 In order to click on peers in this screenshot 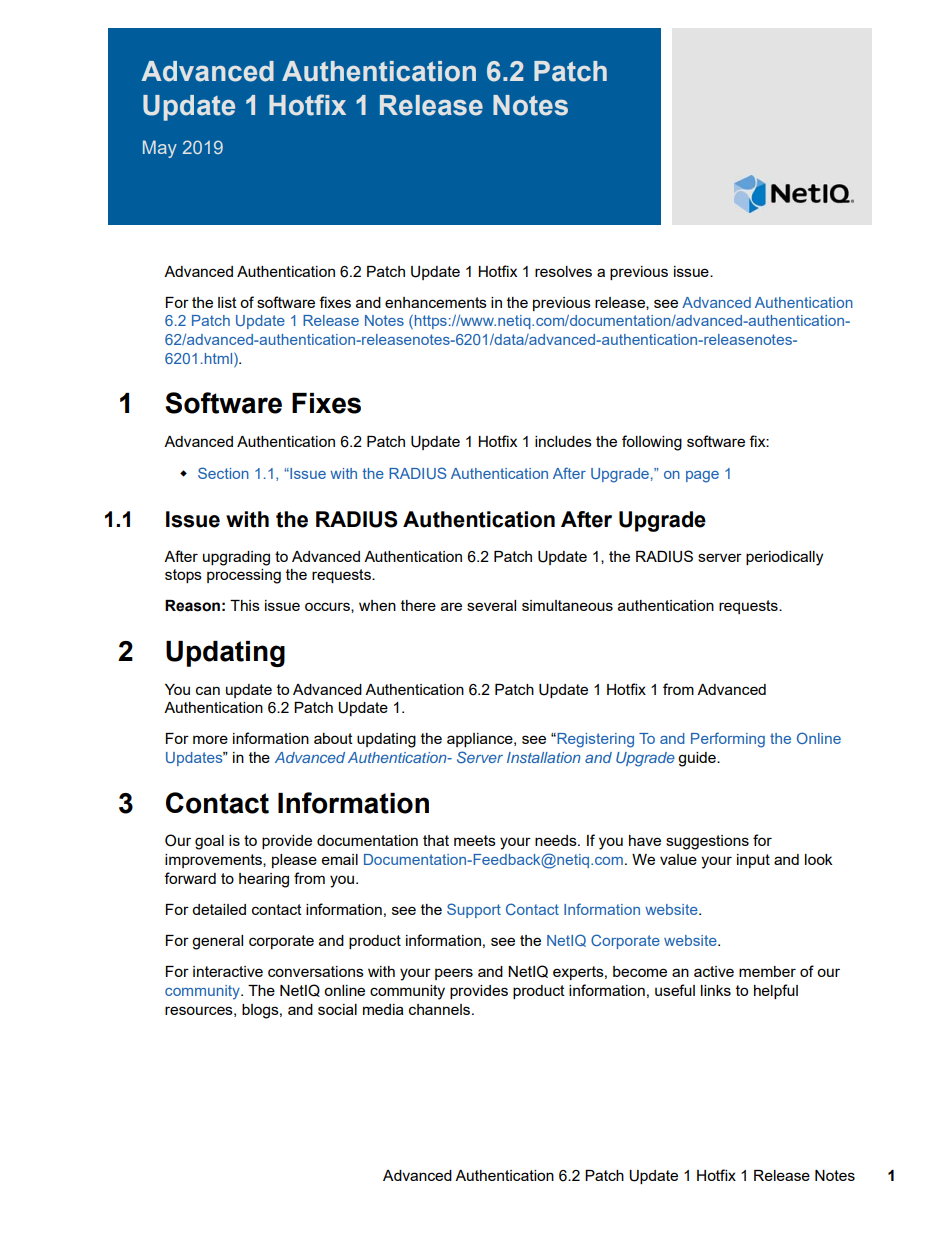, I will do `click(454, 974)`.
